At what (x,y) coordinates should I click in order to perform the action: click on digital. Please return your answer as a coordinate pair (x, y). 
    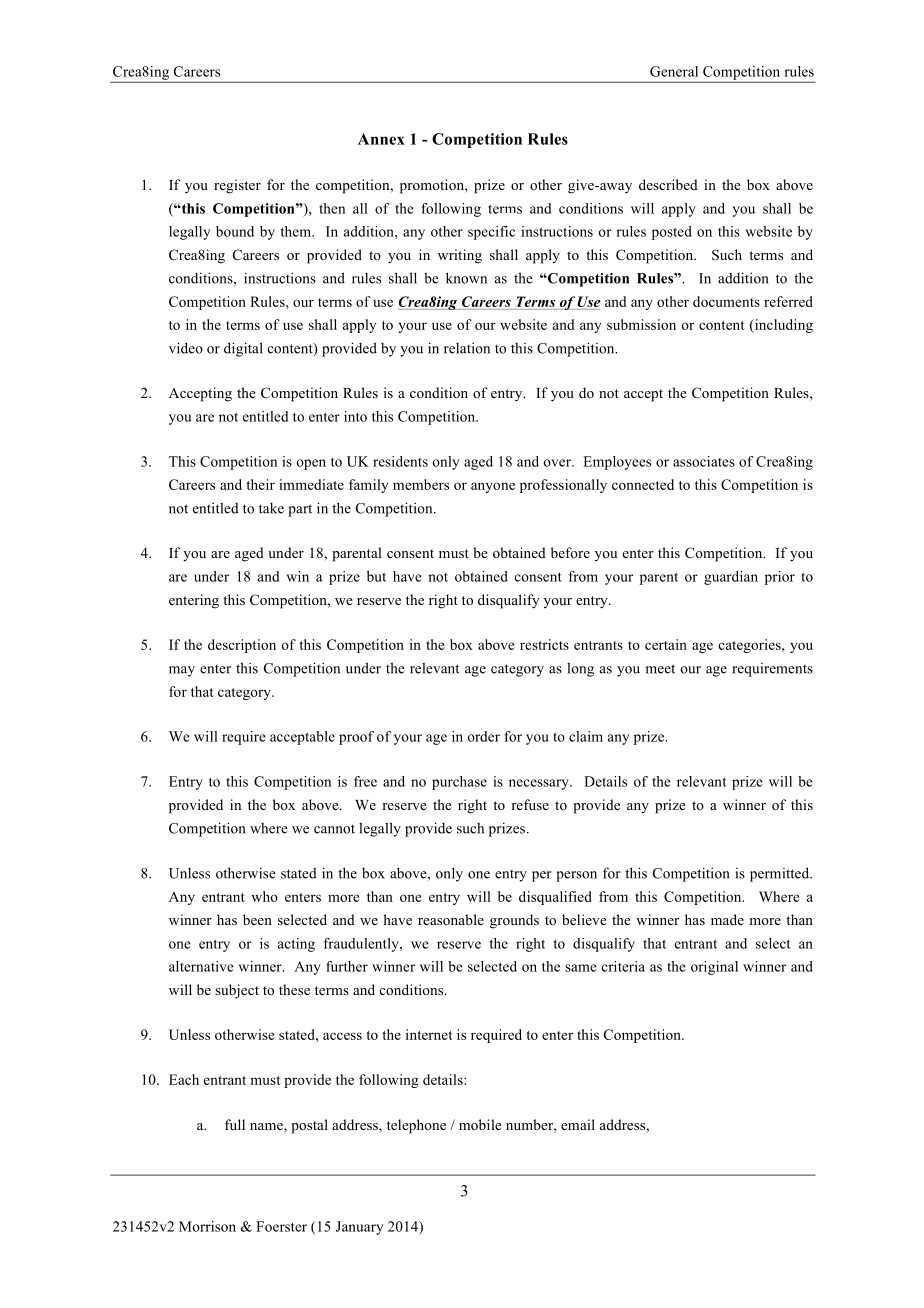
    Looking at the image, I should click on (243, 349).
